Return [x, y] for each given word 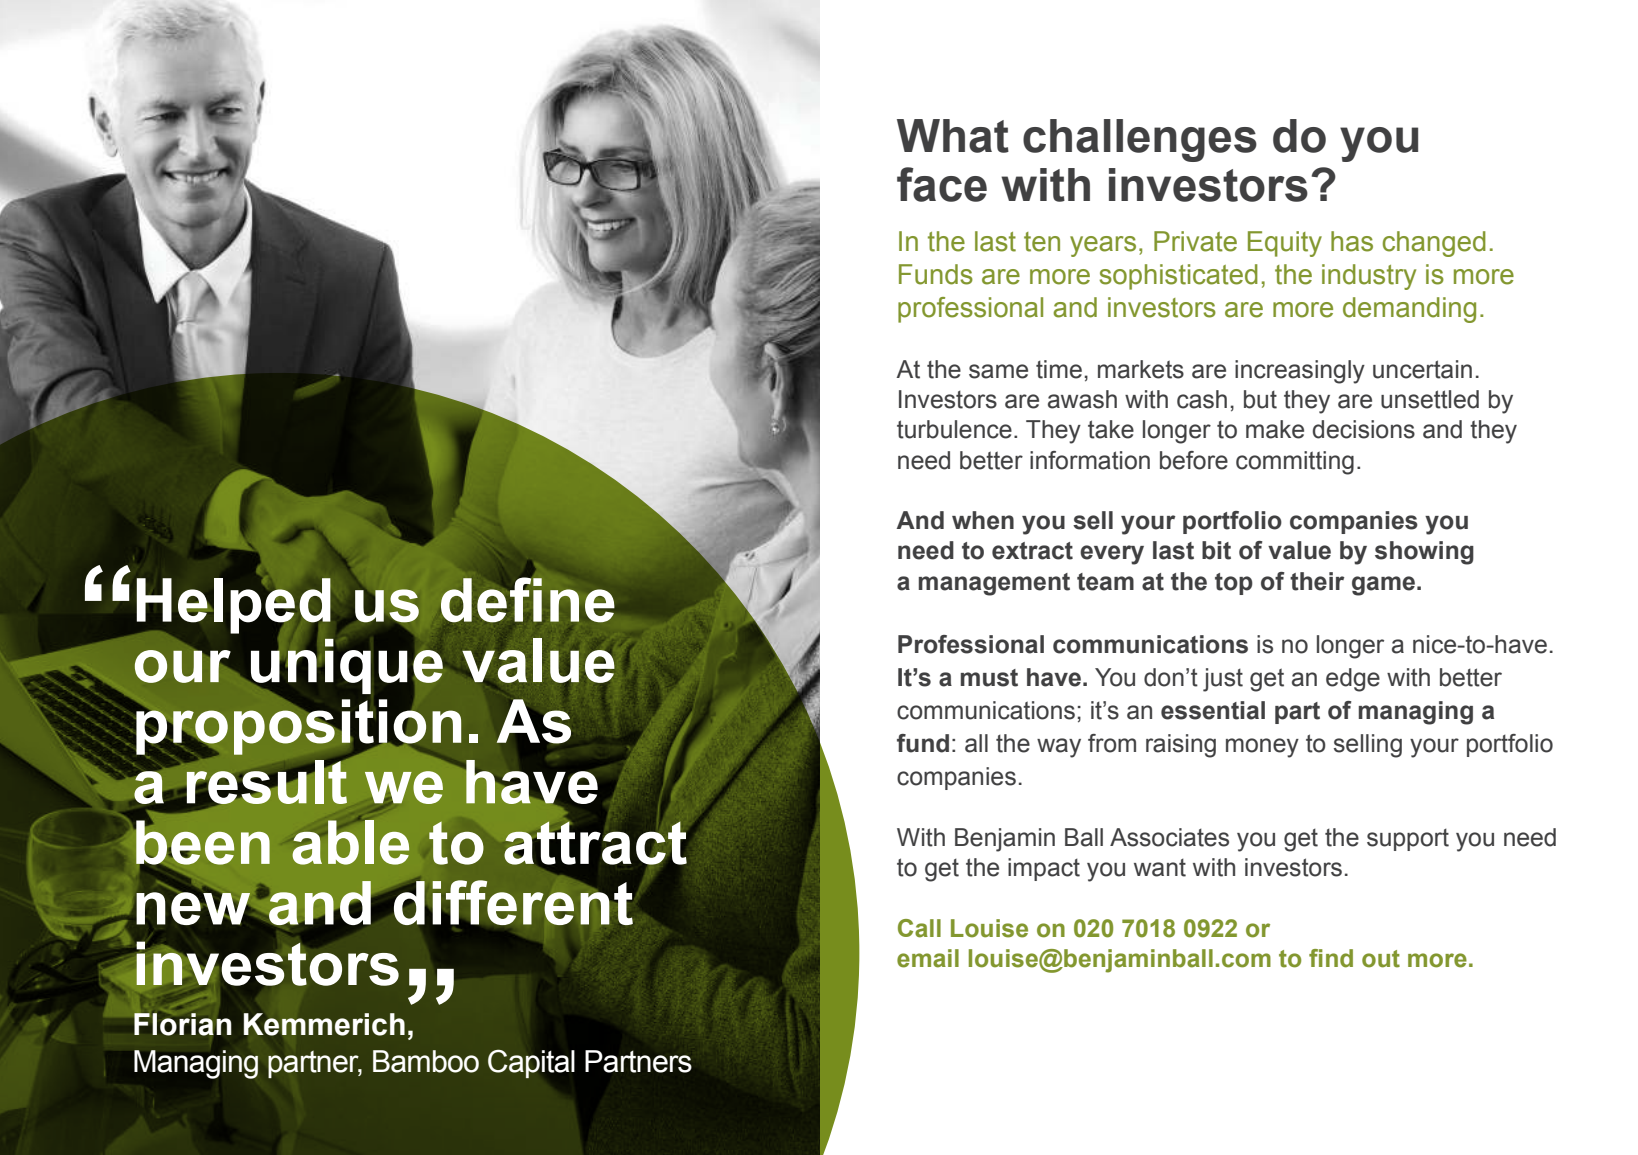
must [989, 678]
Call [919, 928]
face [942, 184]
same [998, 371]
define [528, 598]
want [1160, 868]
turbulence [954, 429]
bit [1216, 550]
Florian [182, 1023]
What [953, 136]
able [350, 841]
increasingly [1300, 372]
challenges [1140, 140]
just [1223, 680]
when [983, 520]
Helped [234, 605]
